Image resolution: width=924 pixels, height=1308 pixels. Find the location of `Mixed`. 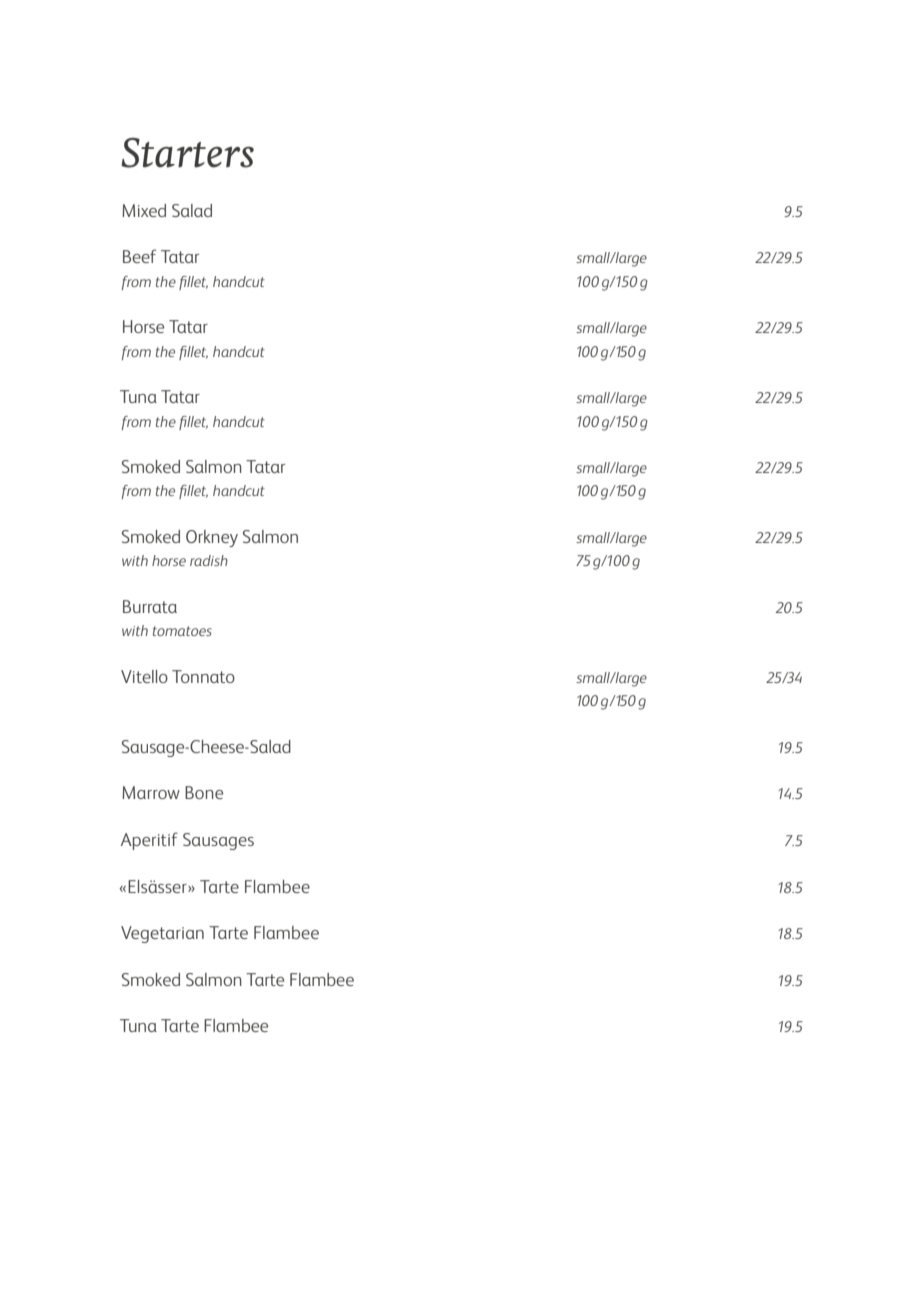

Mixed is located at coordinates (144, 210).
